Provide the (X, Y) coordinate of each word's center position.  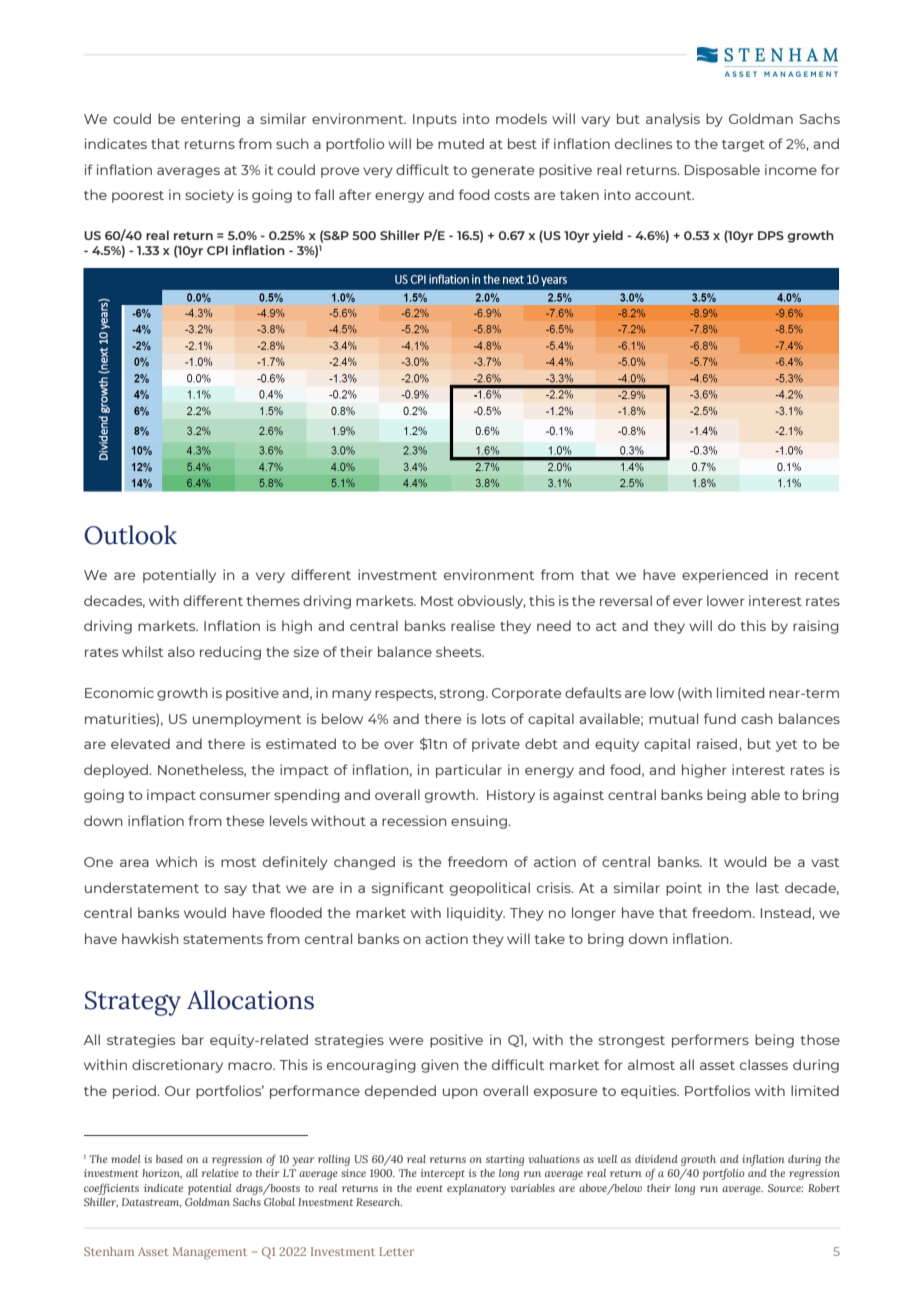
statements (223, 939)
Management (210, 1253)
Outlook (130, 535)
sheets (460, 651)
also (181, 651)
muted (461, 143)
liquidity (476, 914)
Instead (787, 912)
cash (757, 718)
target (743, 146)
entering (210, 120)
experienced (725, 576)
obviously (492, 602)
